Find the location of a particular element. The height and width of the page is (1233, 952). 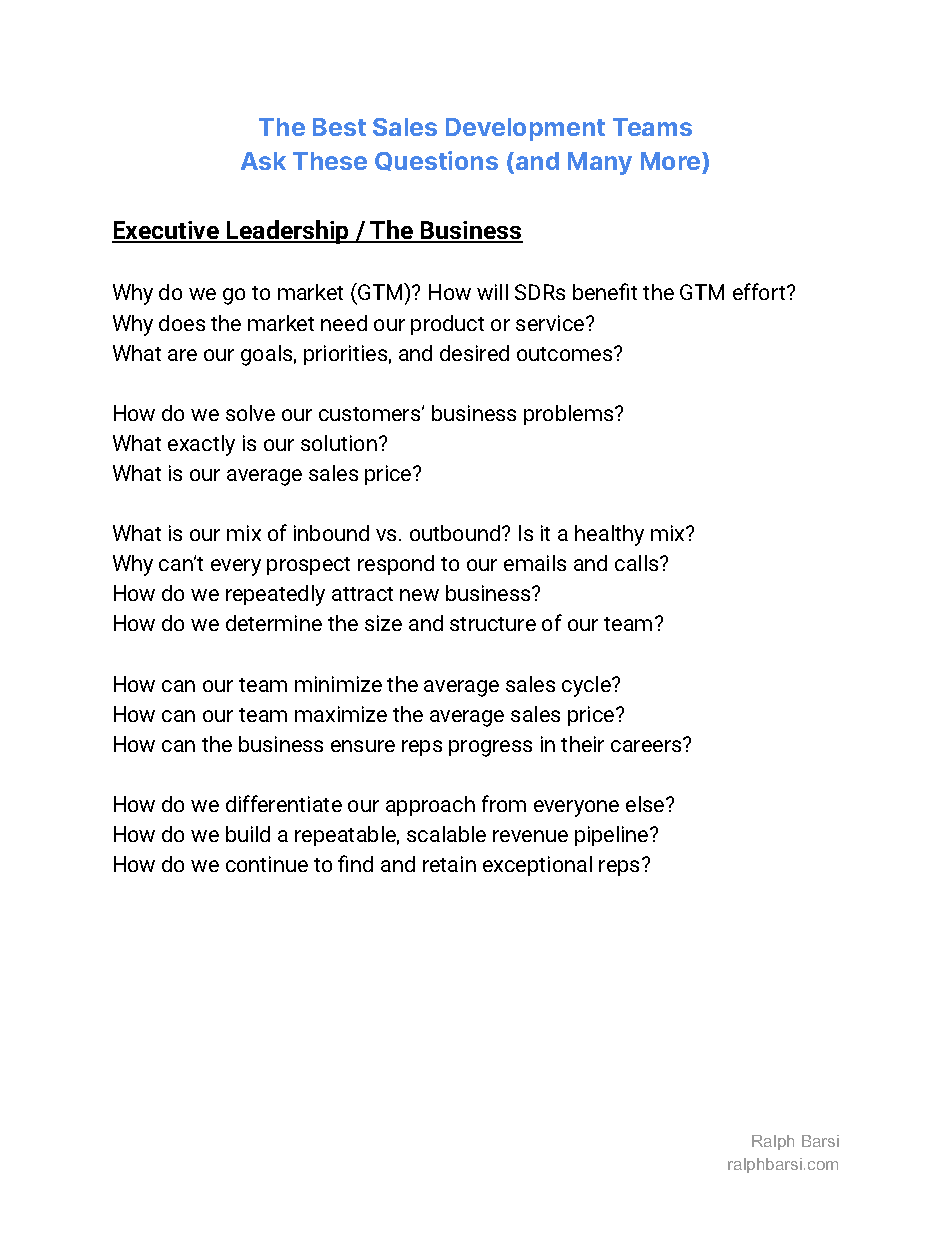

Ask is located at coordinates (263, 161).
